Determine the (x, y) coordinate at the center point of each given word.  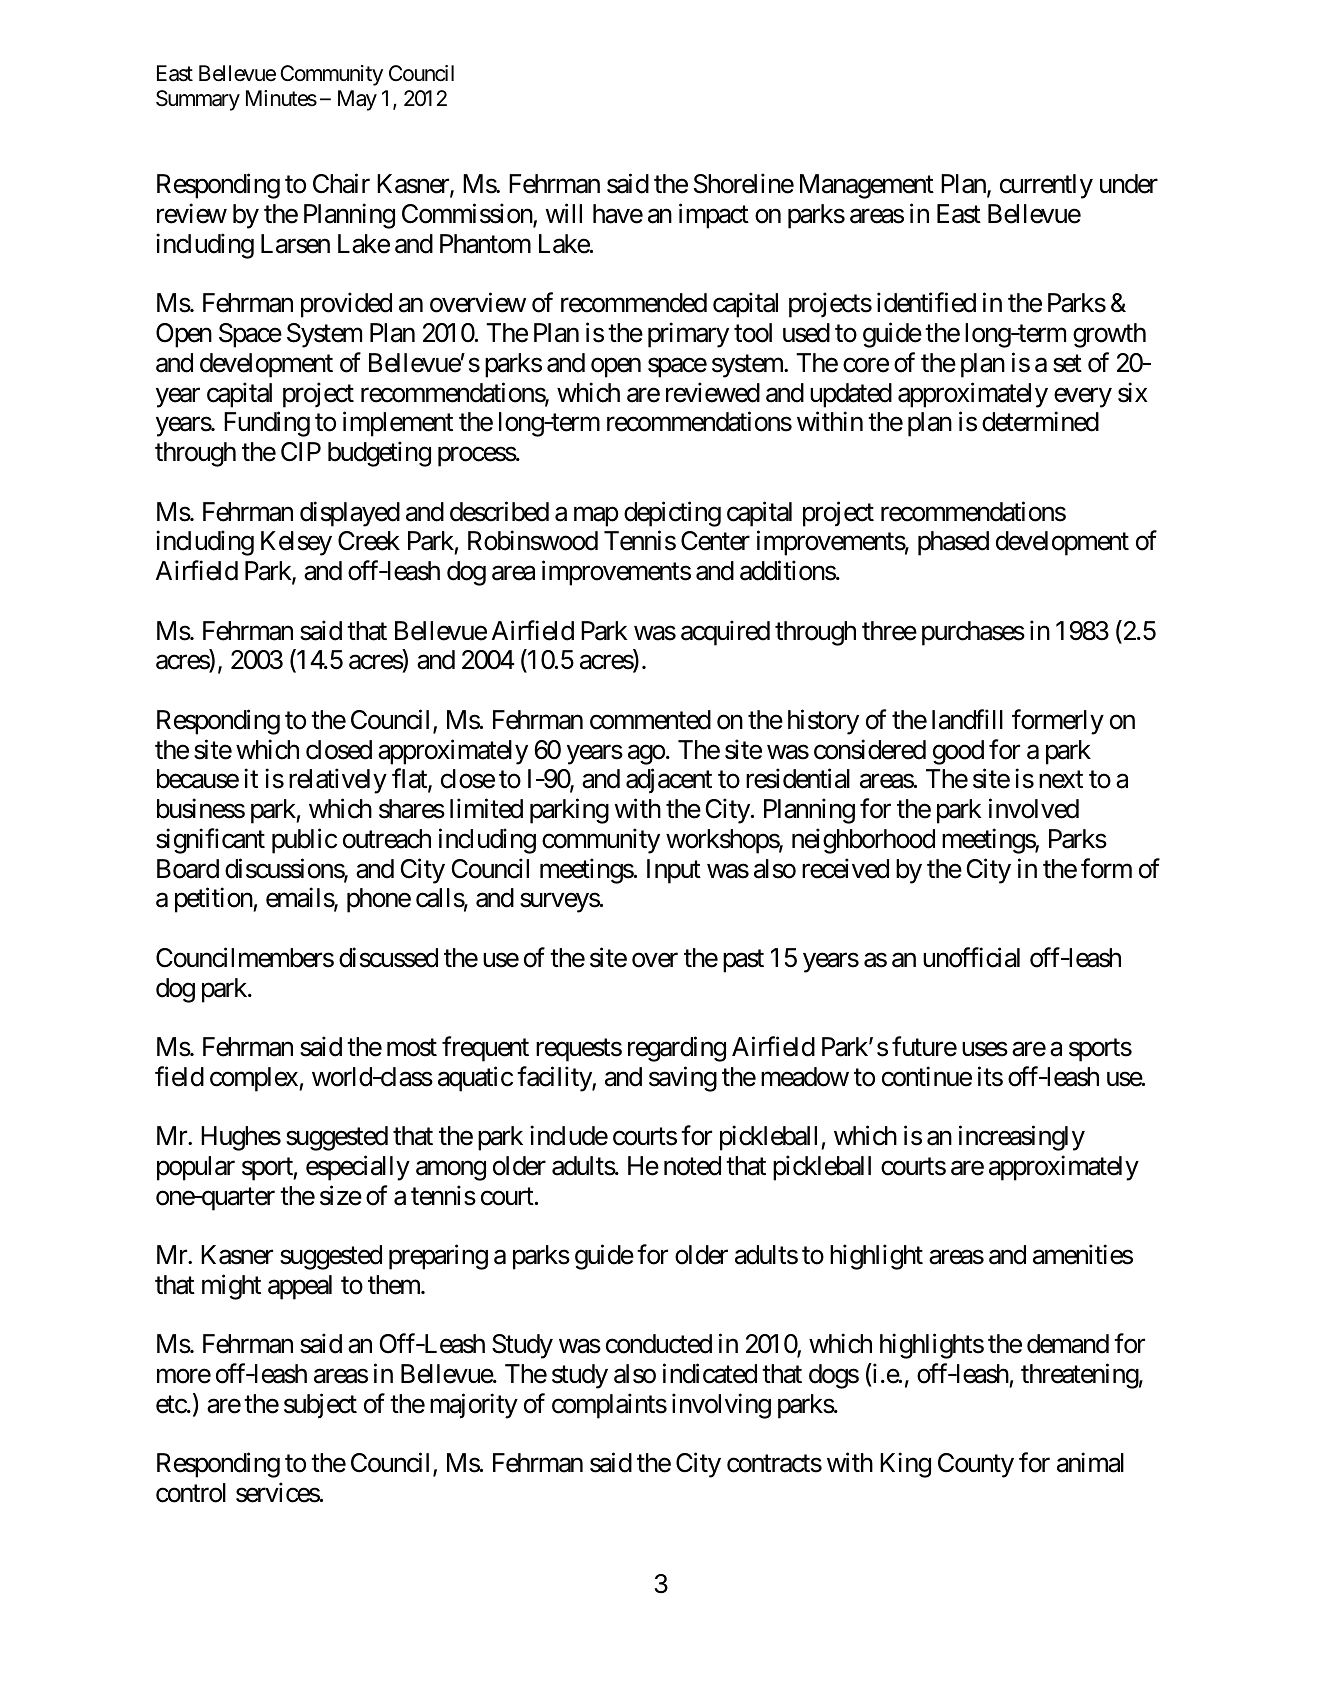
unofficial (971, 957)
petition (214, 900)
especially (358, 1168)
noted (692, 1166)
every (1083, 398)
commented (650, 720)
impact (714, 216)
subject (320, 1406)
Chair (341, 184)
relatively (338, 781)
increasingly (1022, 1138)
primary (688, 335)
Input (674, 871)
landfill (967, 719)
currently (1046, 186)
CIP (301, 452)
